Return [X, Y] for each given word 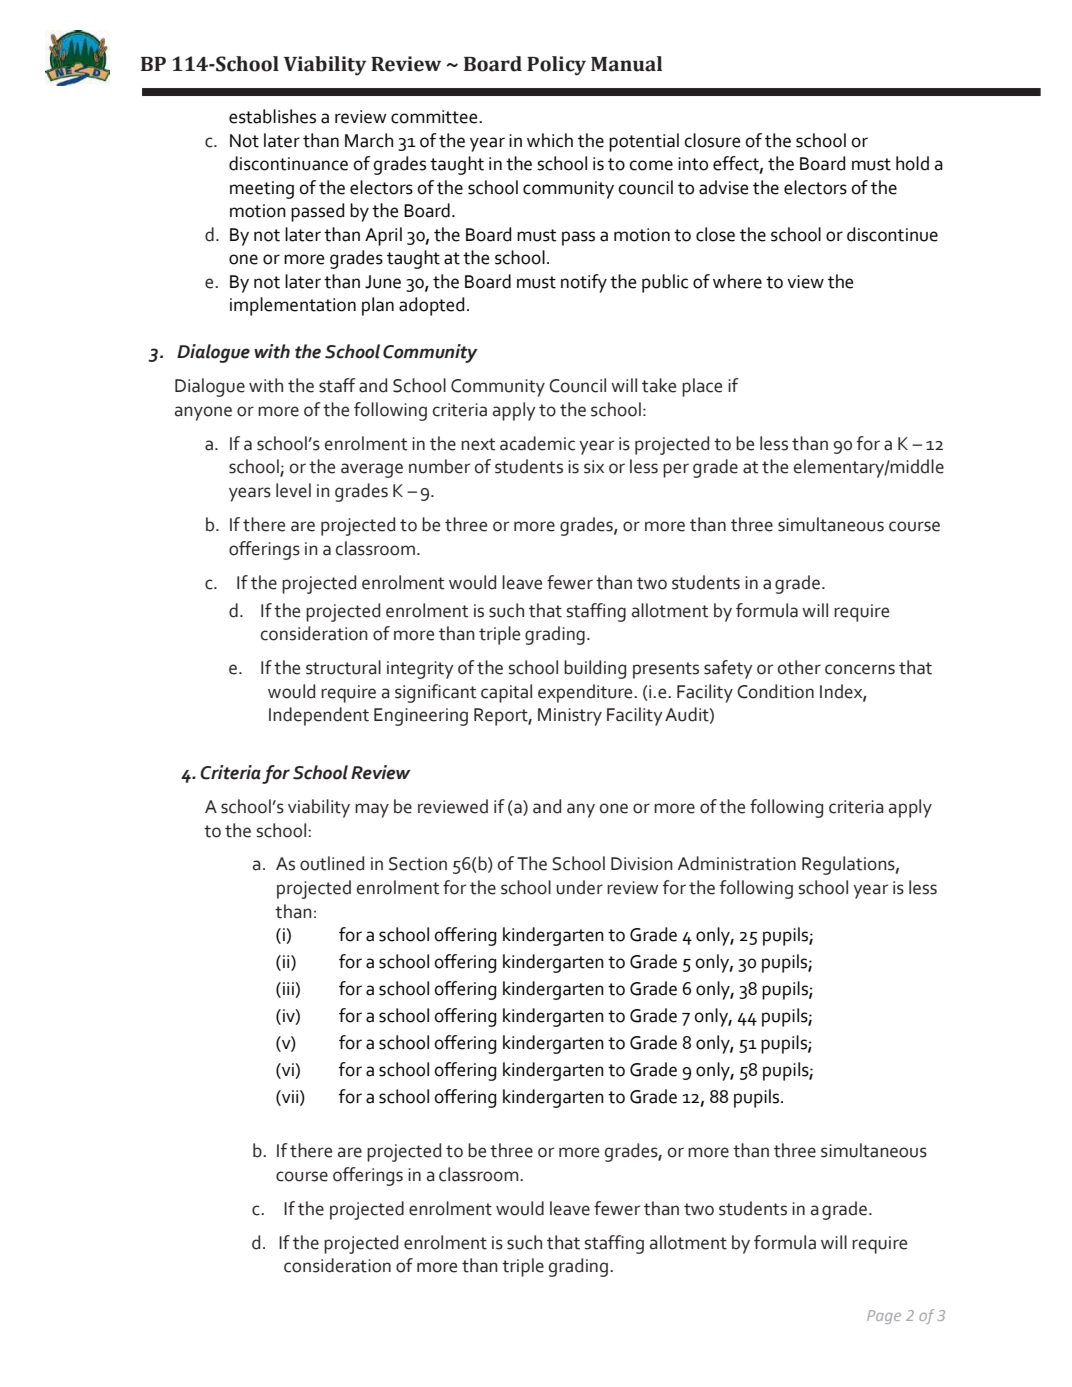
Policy [556, 66]
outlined [332, 863]
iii [288, 988]
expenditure [586, 693]
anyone [203, 413]
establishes [272, 116]
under [579, 887]
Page [884, 1317]
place [702, 387]
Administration [737, 863]
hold [912, 163]
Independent [319, 716]
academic [537, 443]
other [799, 667]
